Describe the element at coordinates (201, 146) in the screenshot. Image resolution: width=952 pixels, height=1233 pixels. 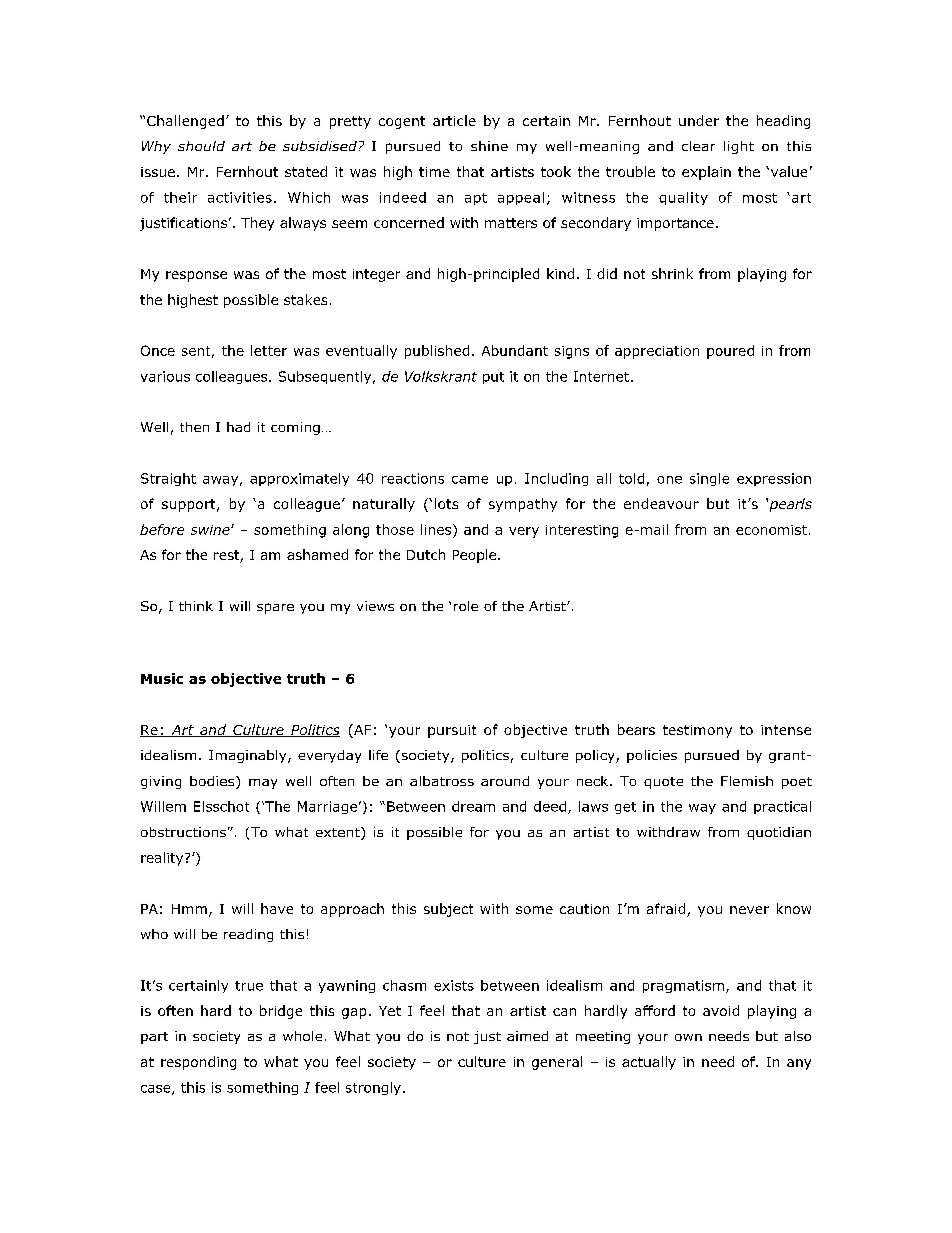
I see `should` at that location.
